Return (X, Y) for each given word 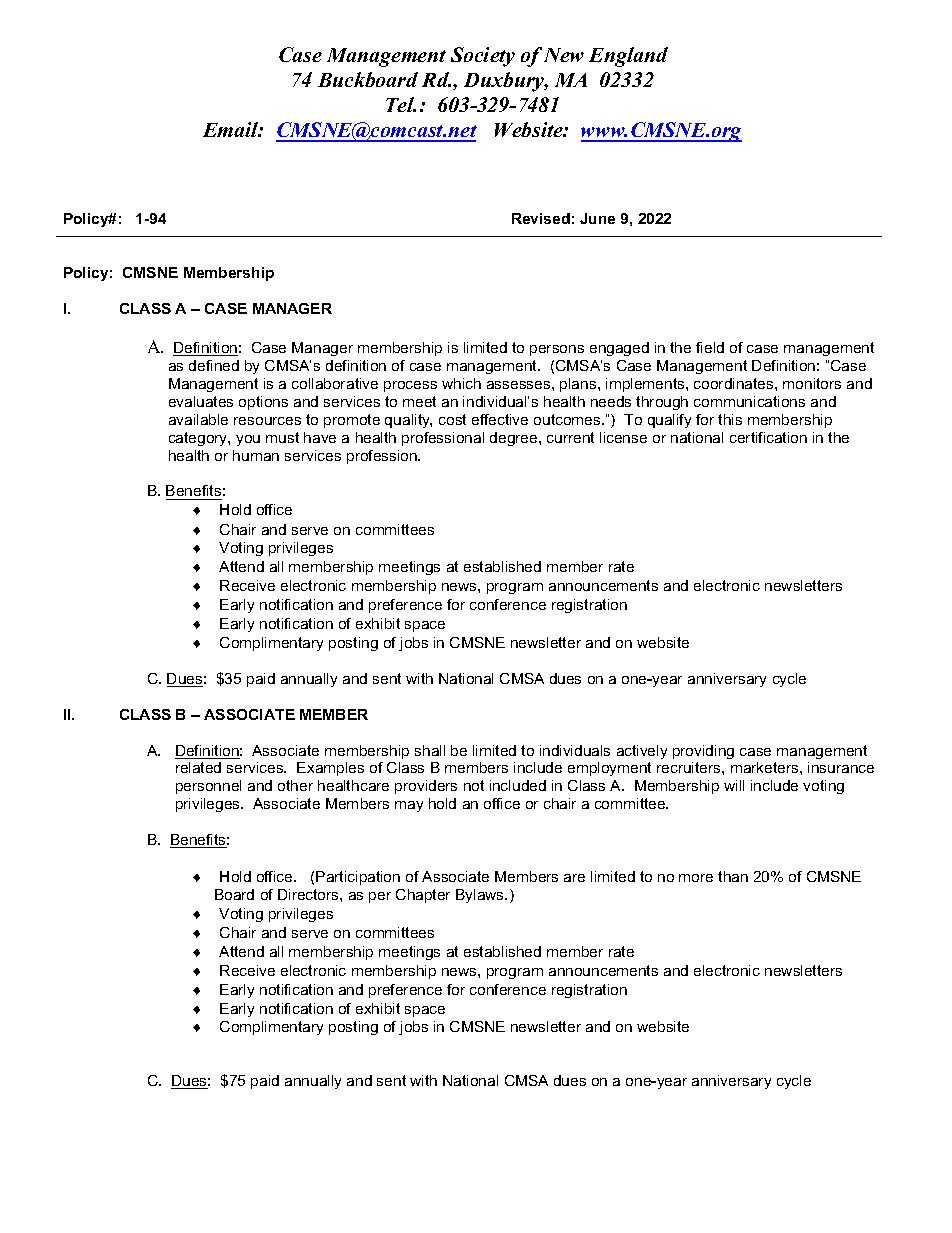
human (256, 455)
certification (768, 437)
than (733, 876)
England (628, 57)
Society (483, 57)
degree (515, 439)
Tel (401, 104)
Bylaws (481, 896)
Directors (309, 894)
